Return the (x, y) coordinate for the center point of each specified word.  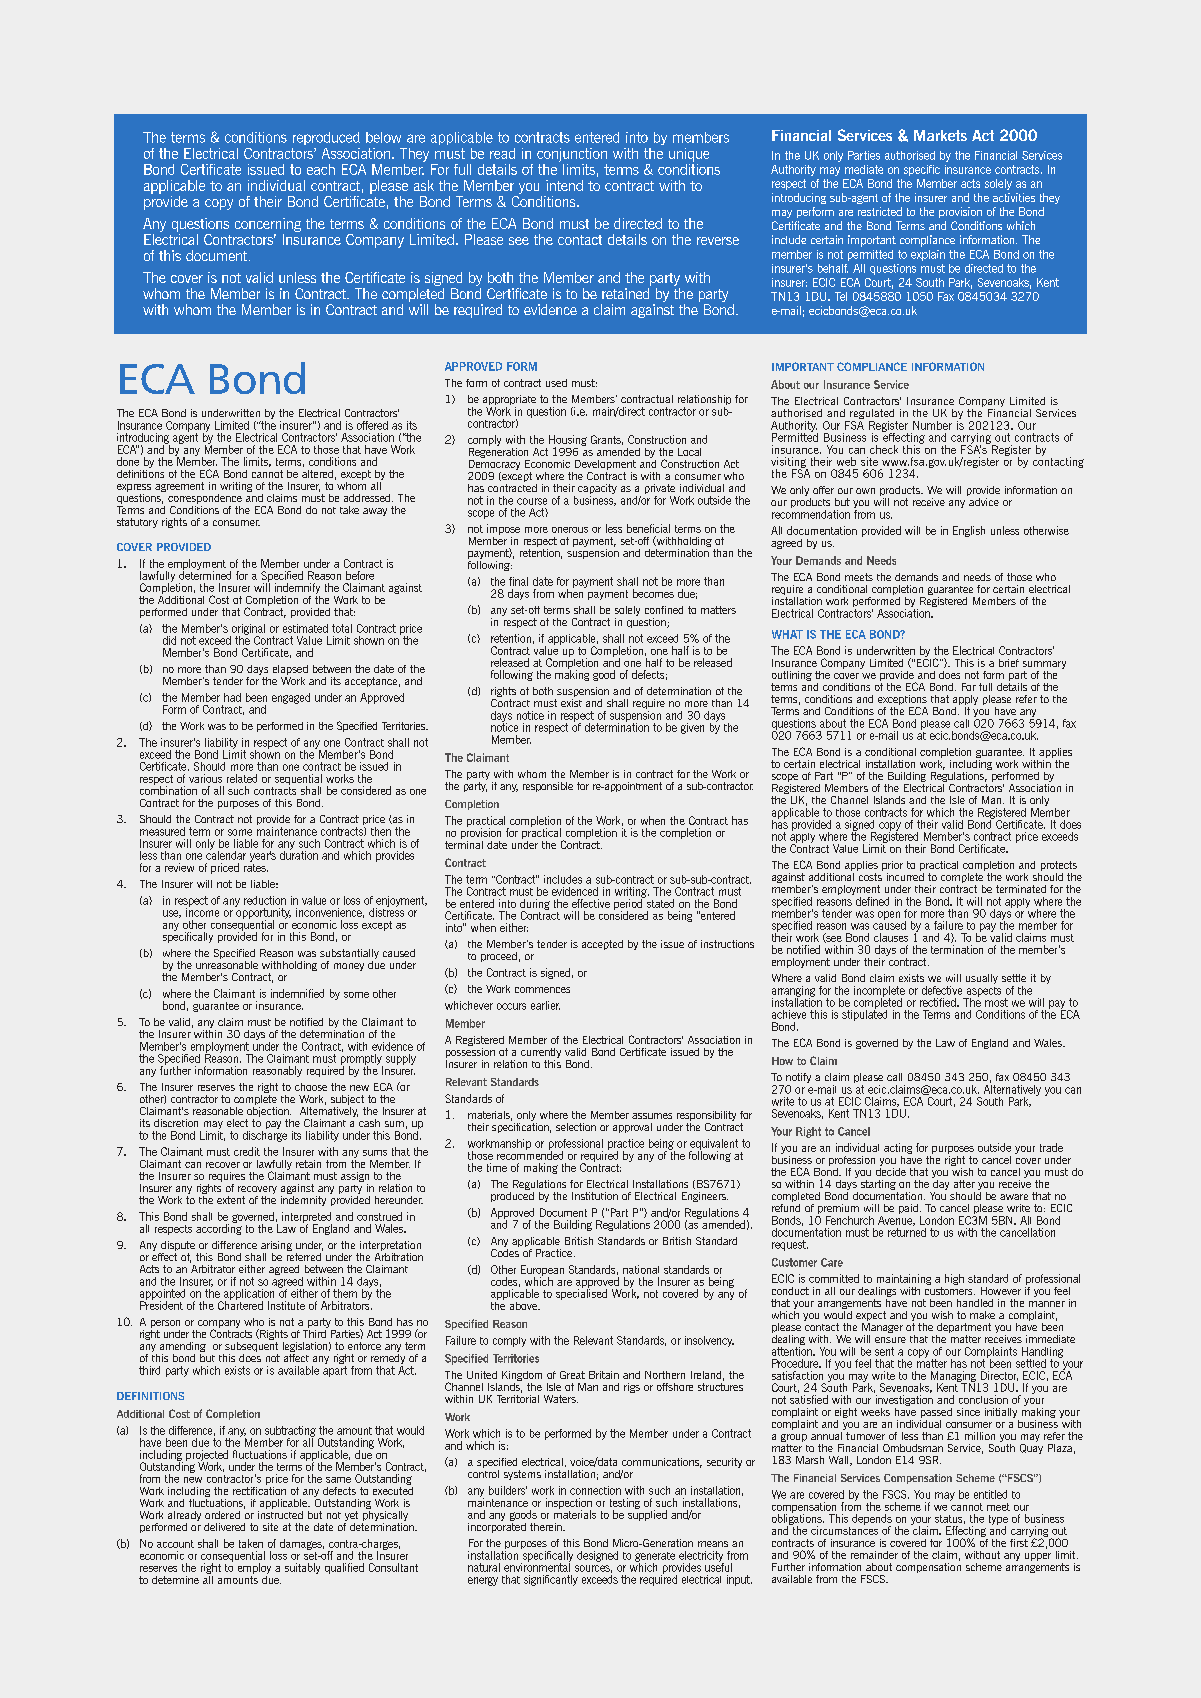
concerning (268, 225)
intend (564, 185)
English (969, 531)
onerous (570, 530)
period (629, 904)
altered (317, 474)
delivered (224, 1527)
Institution (595, 1196)
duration (299, 854)
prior (892, 867)
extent (231, 1200)
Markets (940, 135)
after (964, 1184)
